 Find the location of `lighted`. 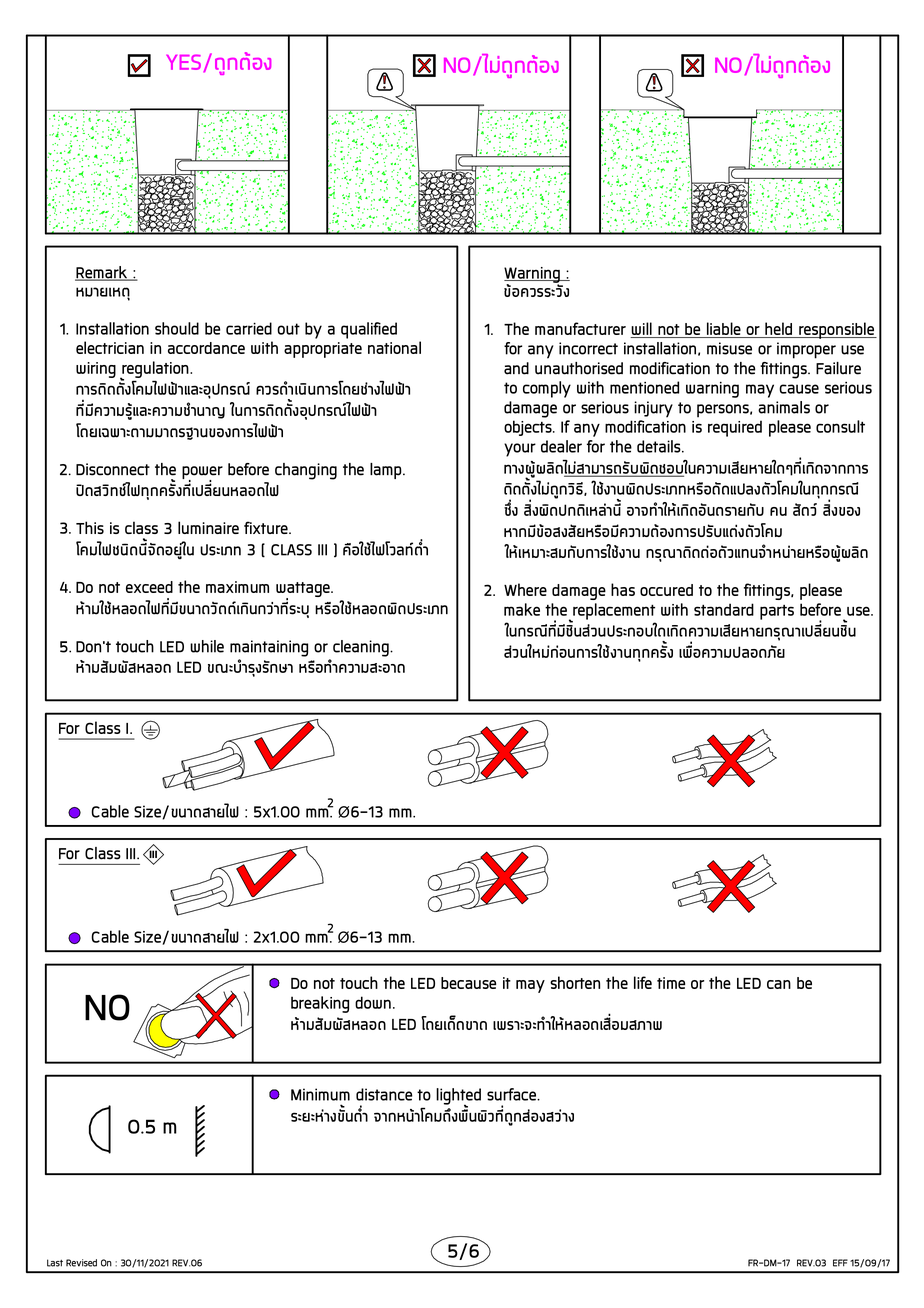

lighted is located at coordinates (458, 1097).
